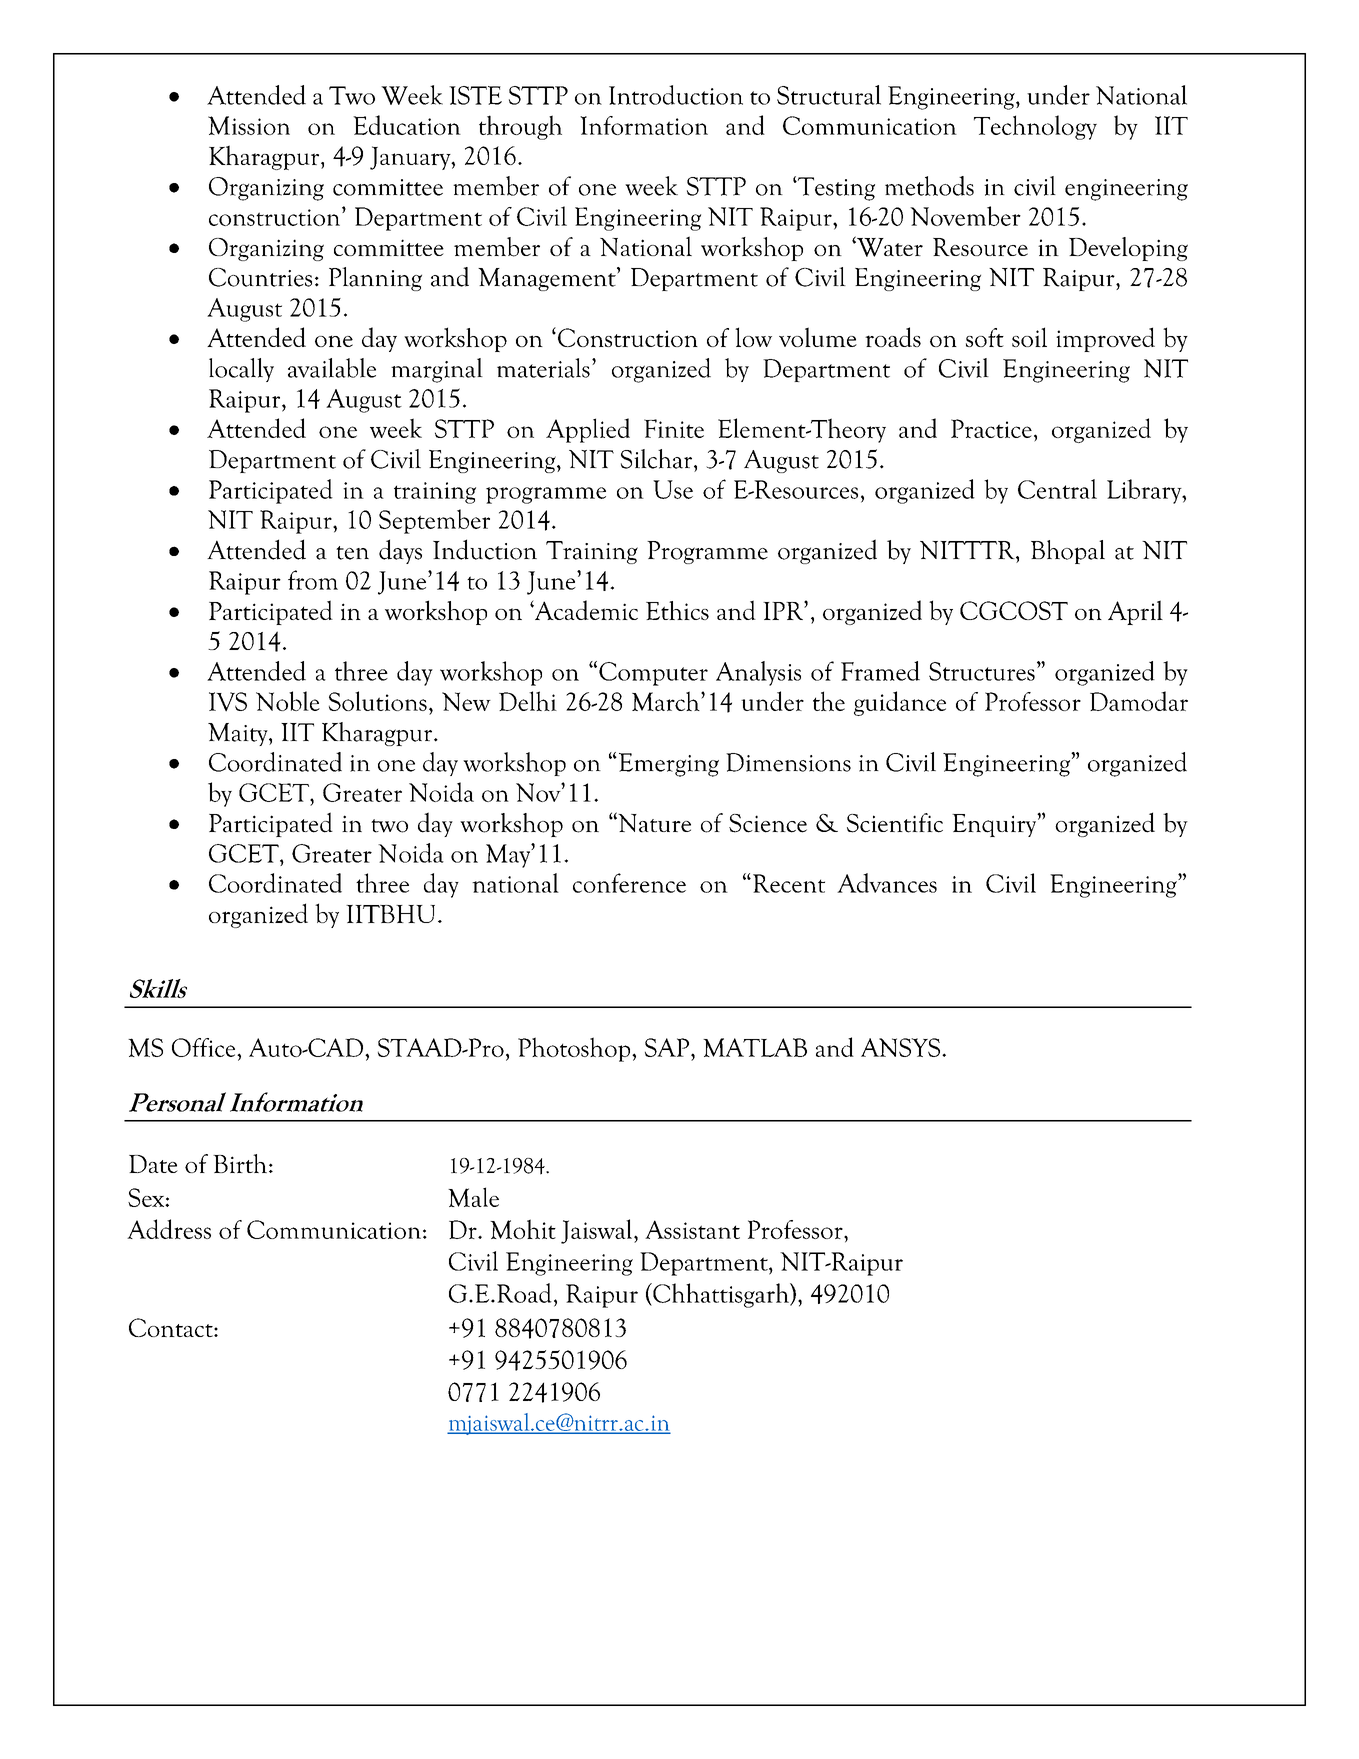  I want to click on Introduction, so click(676, 95).
